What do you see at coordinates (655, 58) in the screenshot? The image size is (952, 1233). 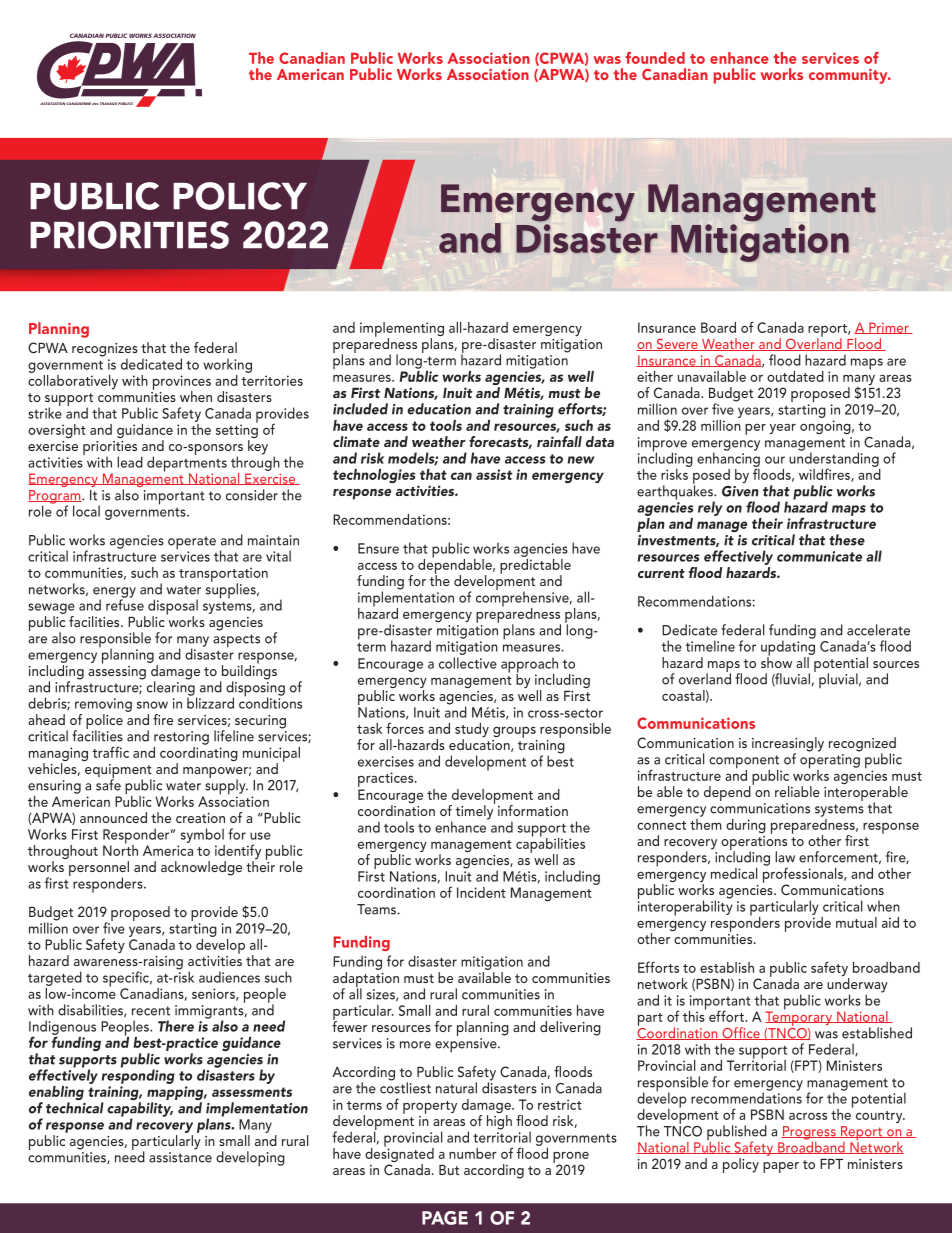 I see `founded` at bounding box center [655, 58].
